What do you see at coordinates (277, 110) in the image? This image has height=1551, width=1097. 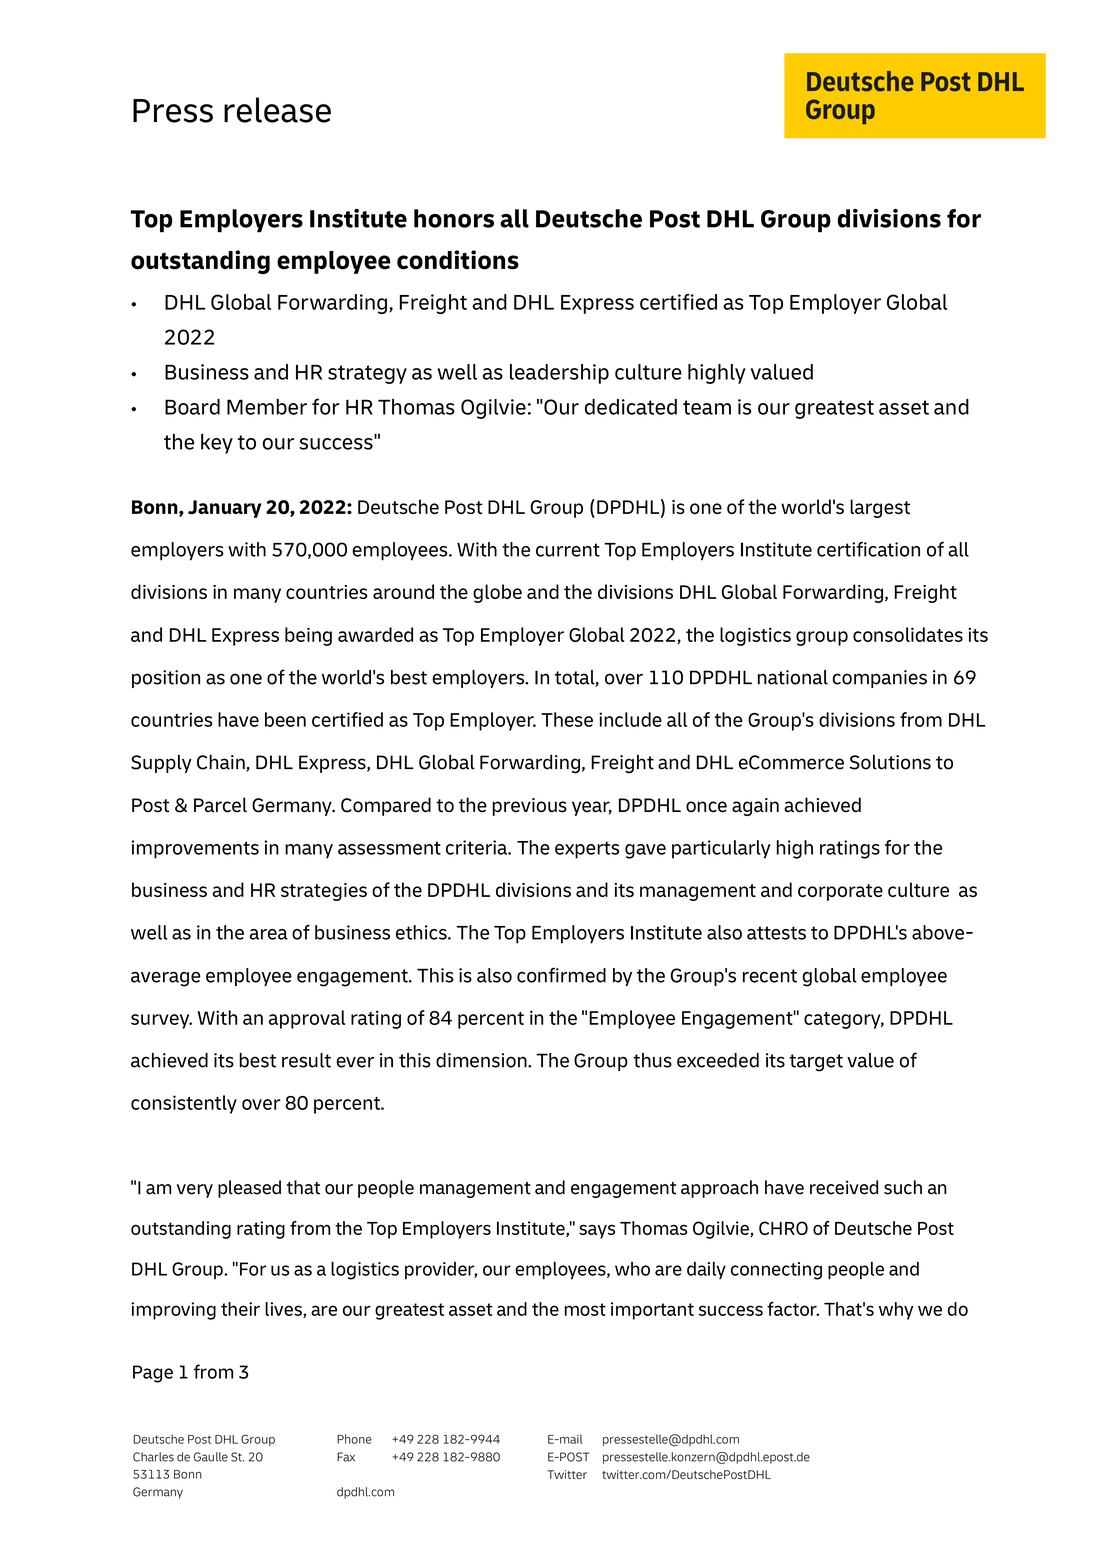 I see `release` at bounding box center [277, 110].
